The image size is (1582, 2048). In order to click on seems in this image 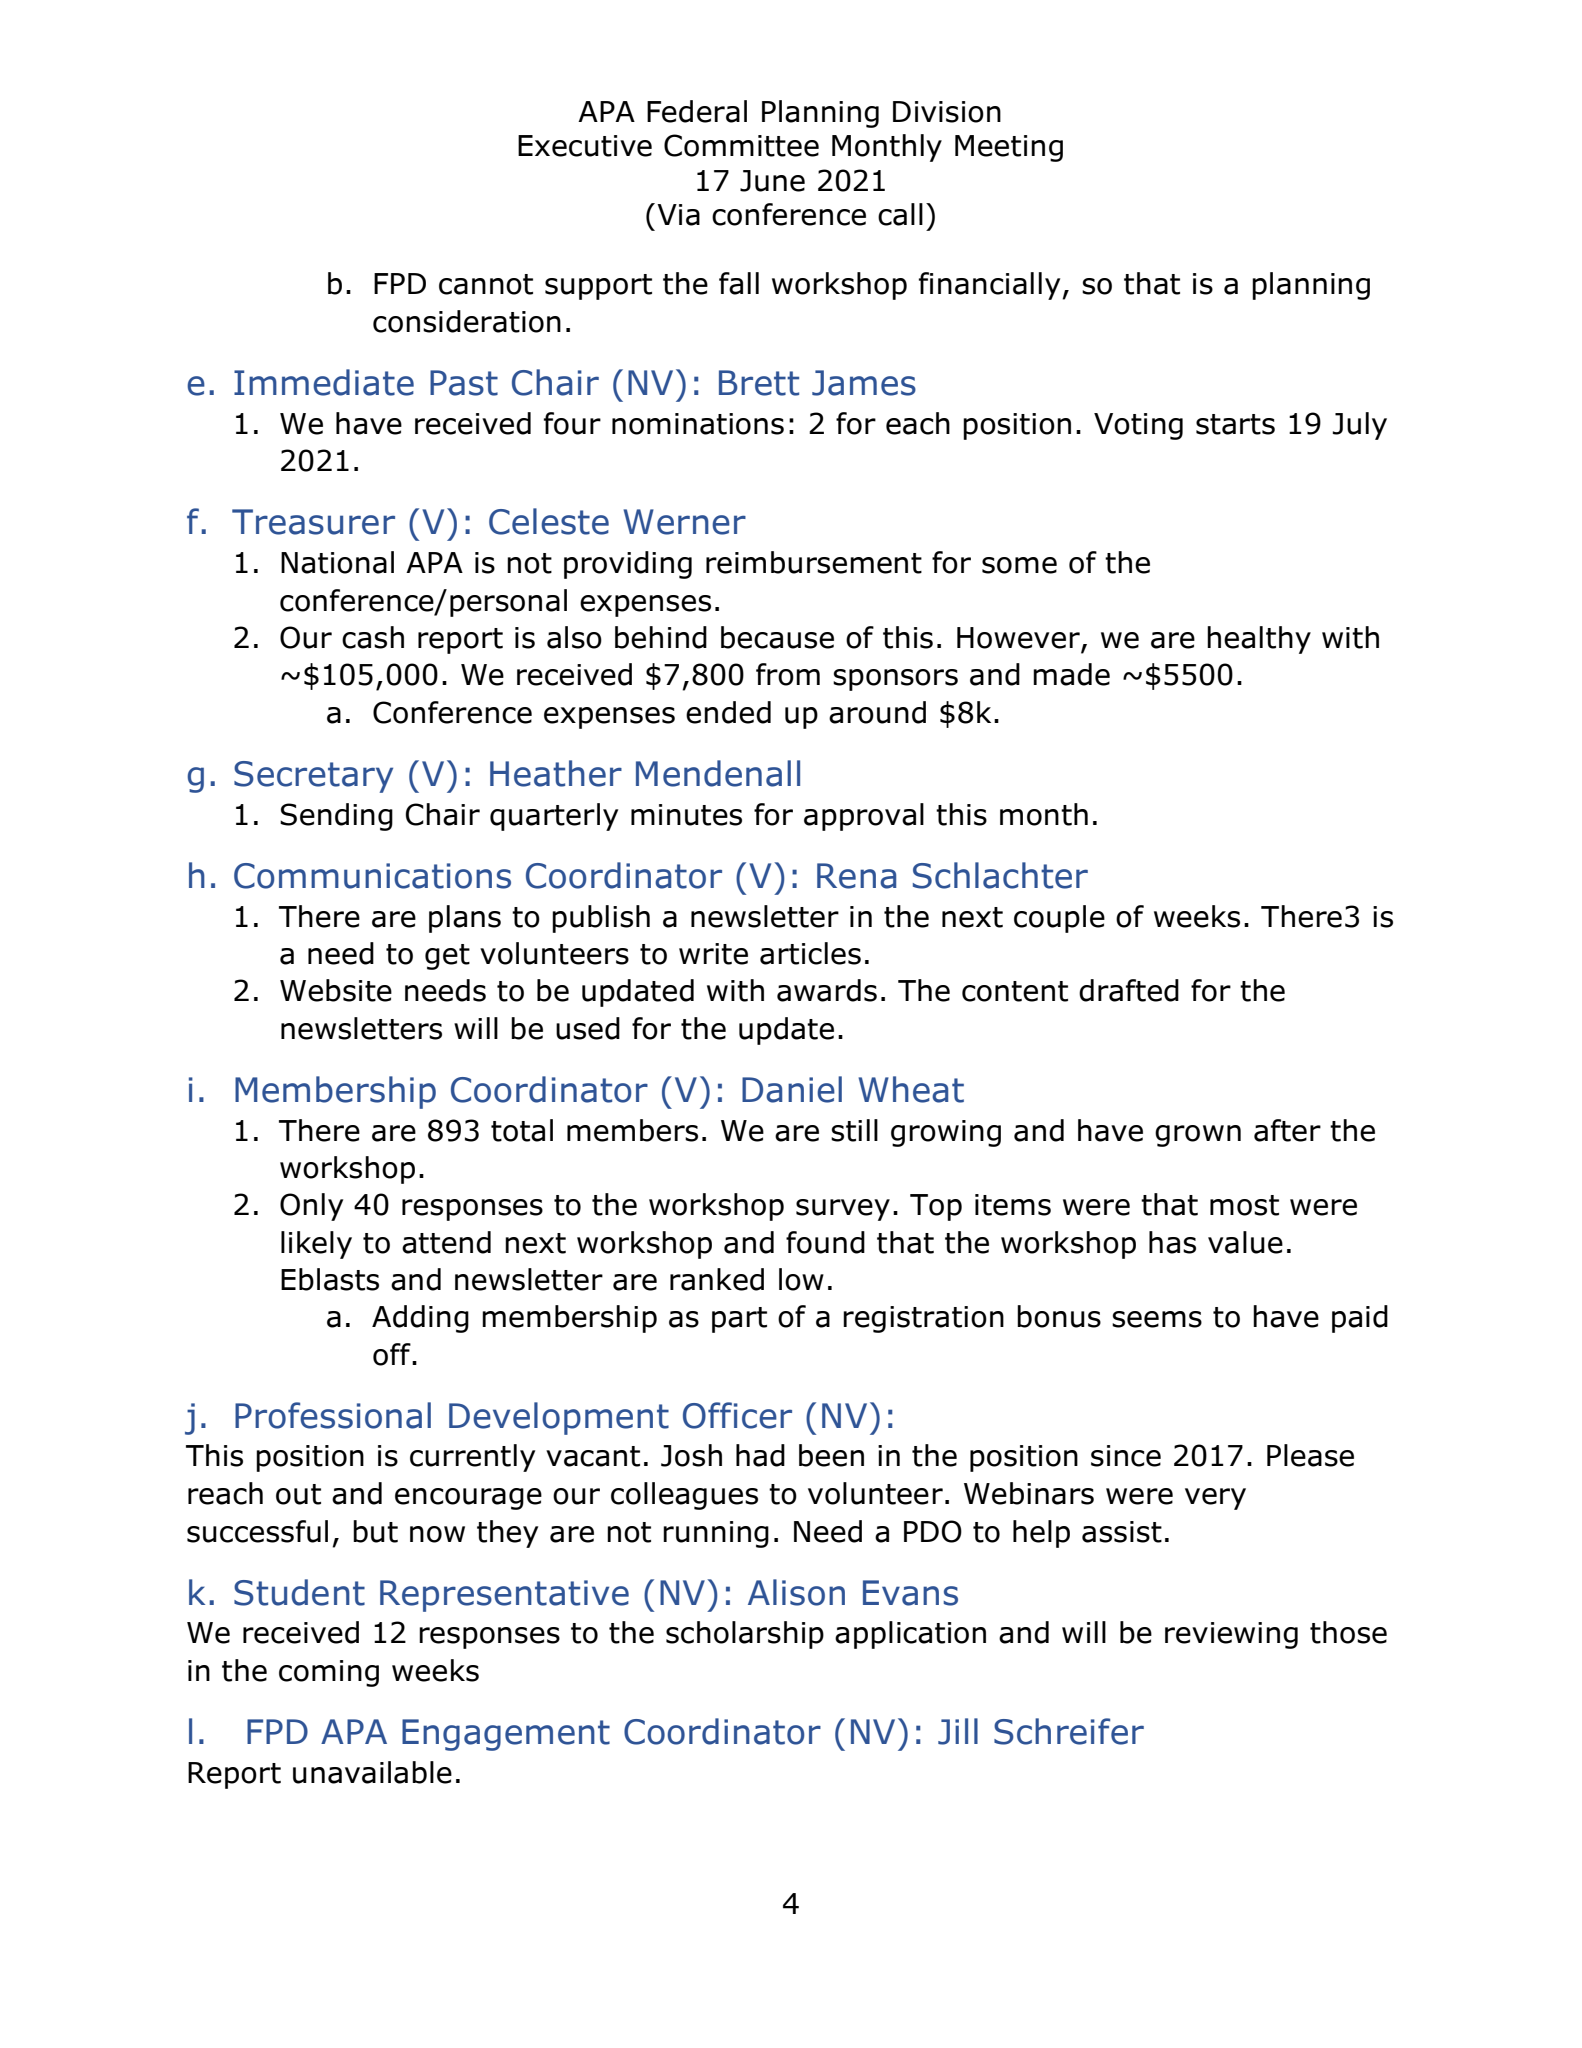, I will do `click(1157, 1319)`.
